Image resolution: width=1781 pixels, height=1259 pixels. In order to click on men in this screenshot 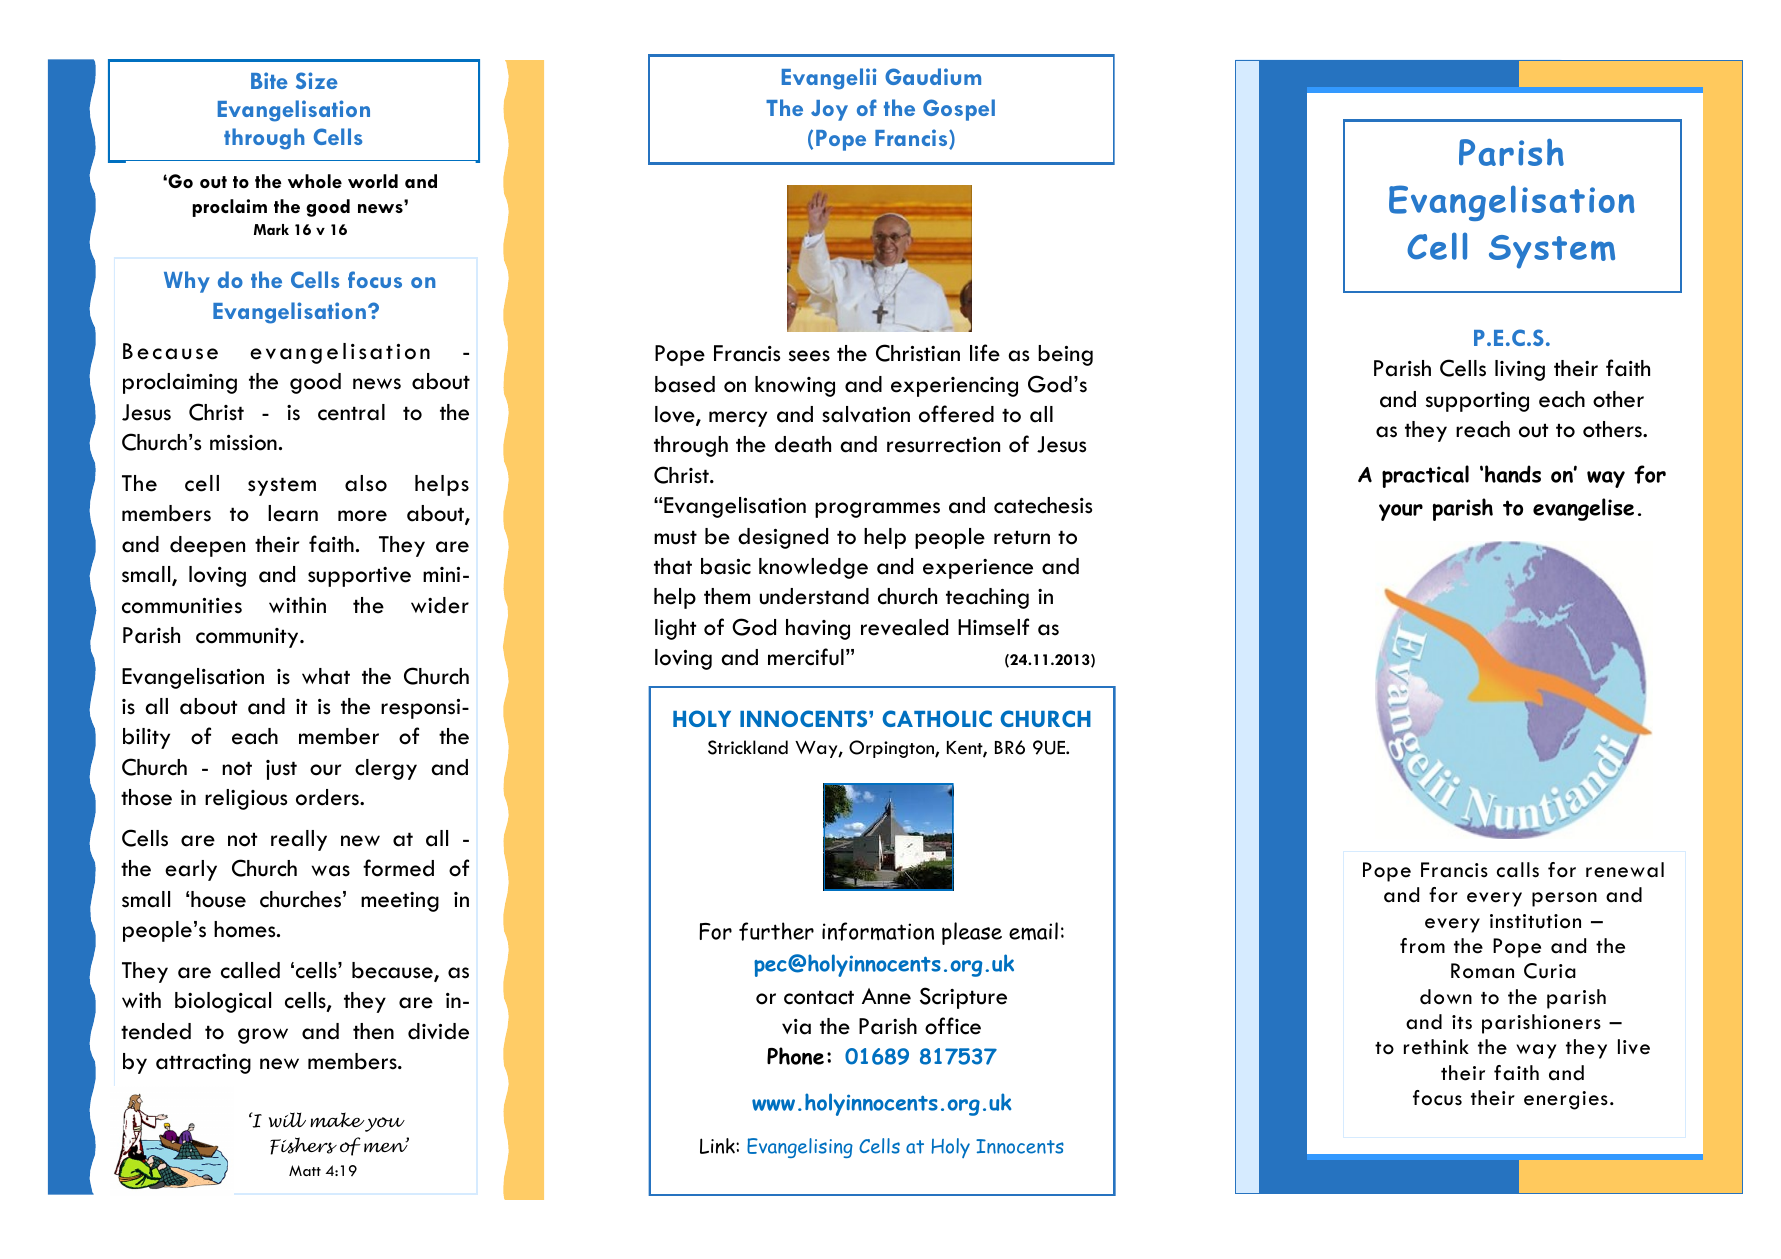, I will do `click(386, 1146)`.
